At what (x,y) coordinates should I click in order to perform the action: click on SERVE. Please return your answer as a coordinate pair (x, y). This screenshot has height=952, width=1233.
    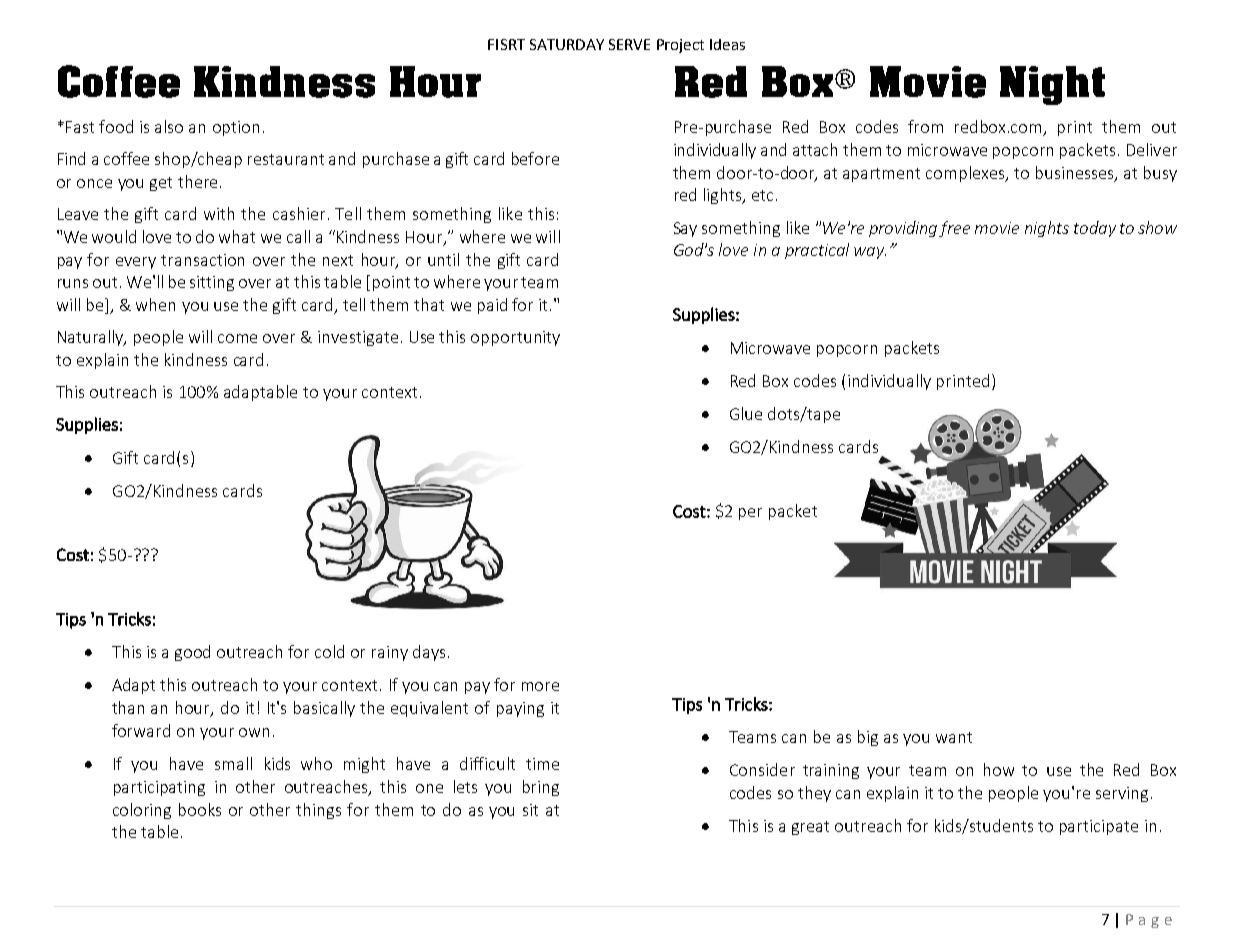
    Looking at the image, I should click on (629, 44).
